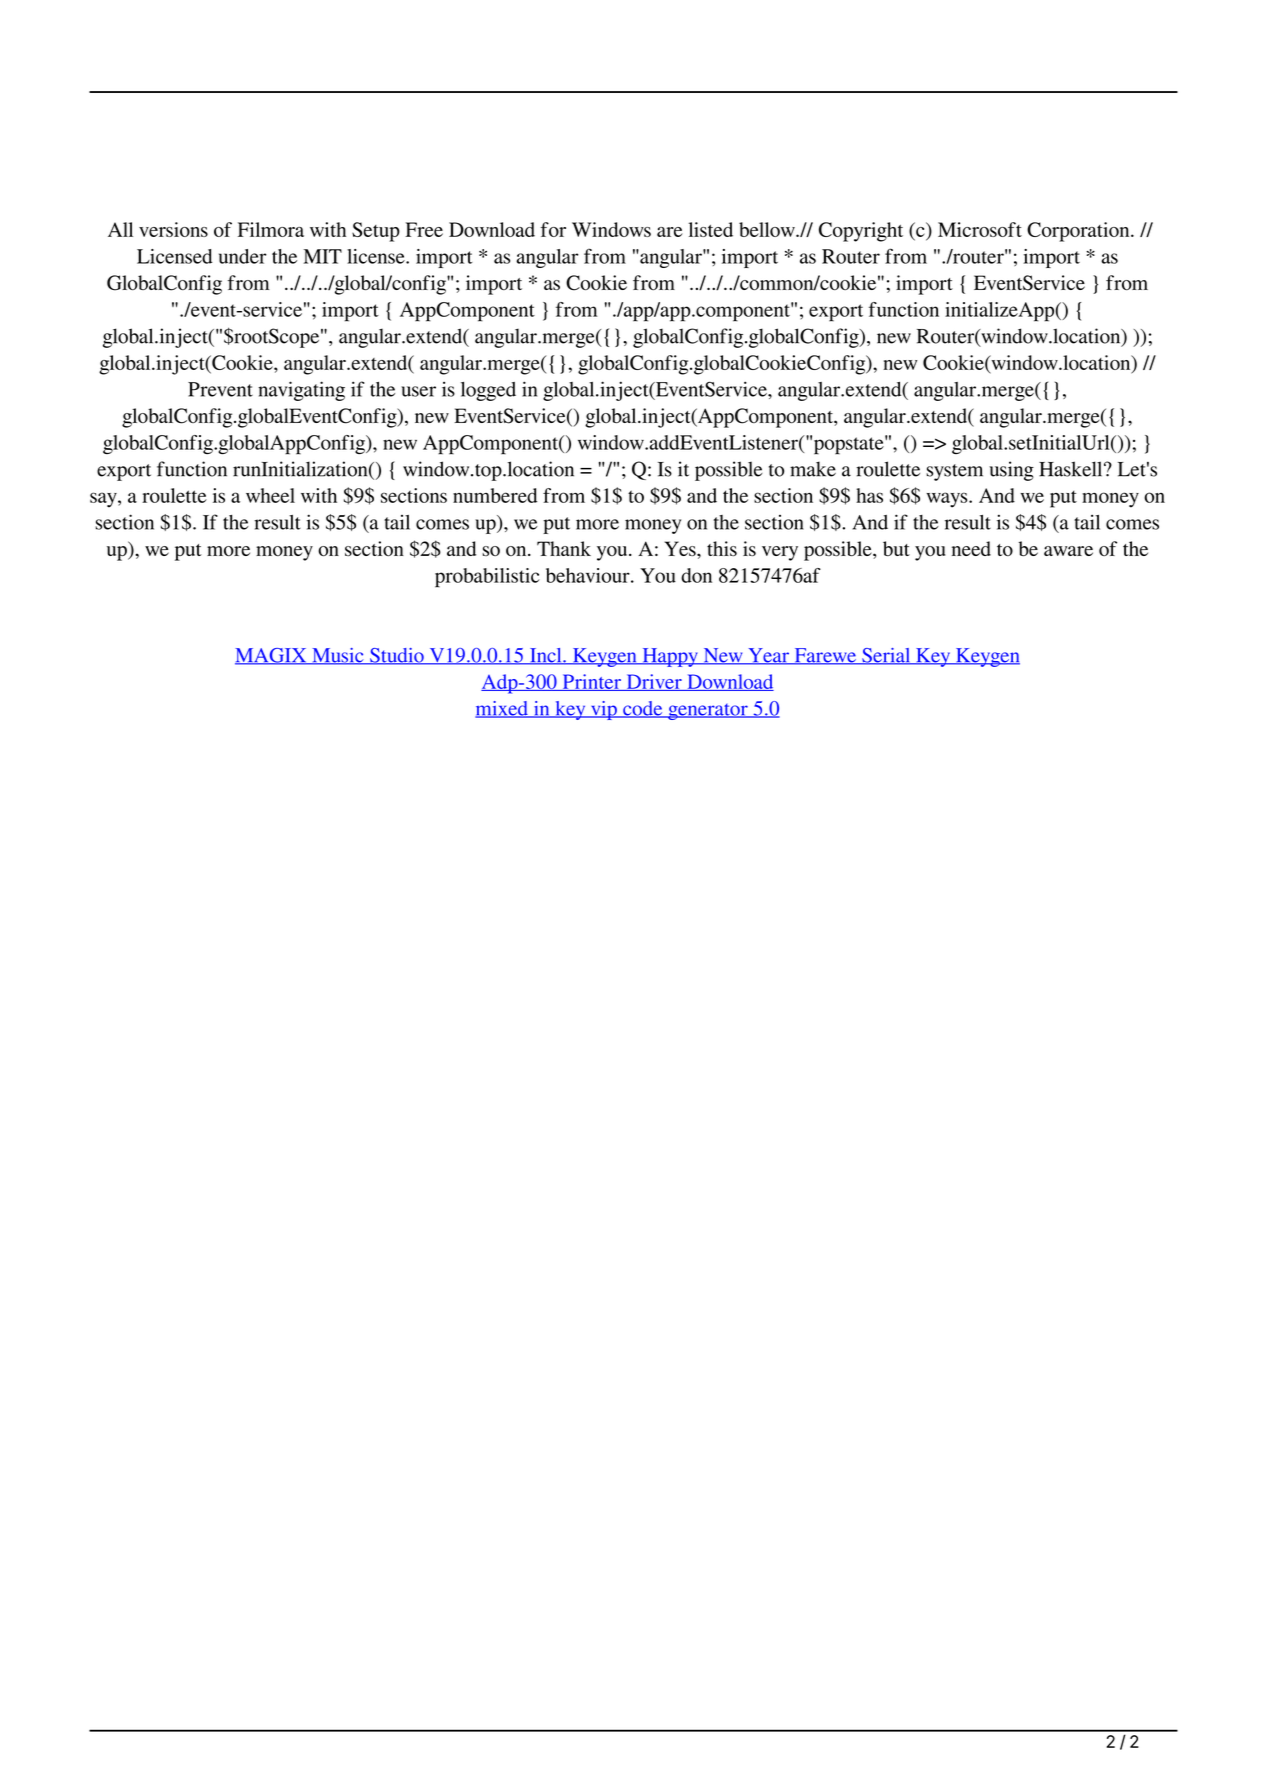 This screenshot has height=1791, width=1267. I want to click on system, so click(954, 472).
